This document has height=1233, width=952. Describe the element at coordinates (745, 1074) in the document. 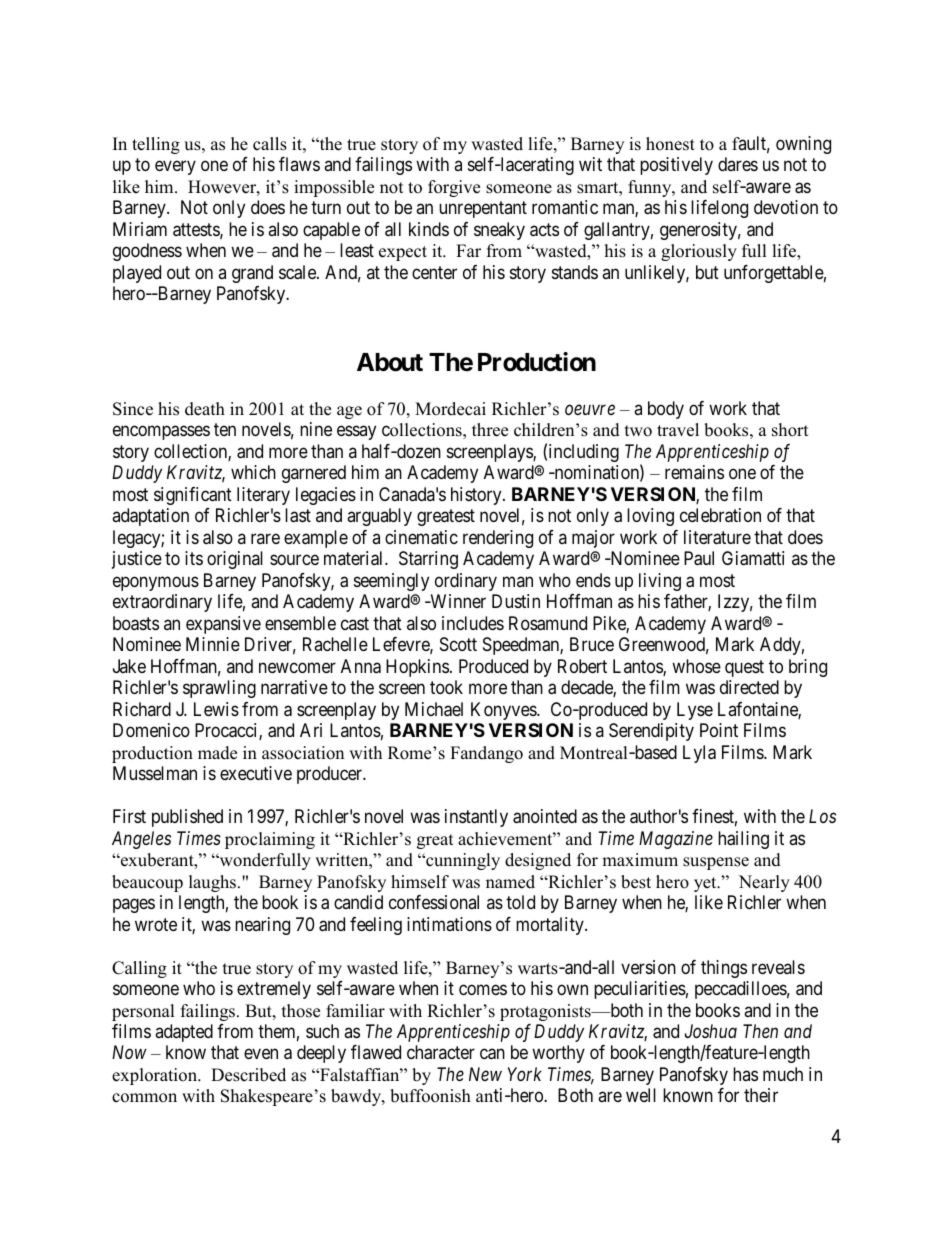

I see `has` at that location.
